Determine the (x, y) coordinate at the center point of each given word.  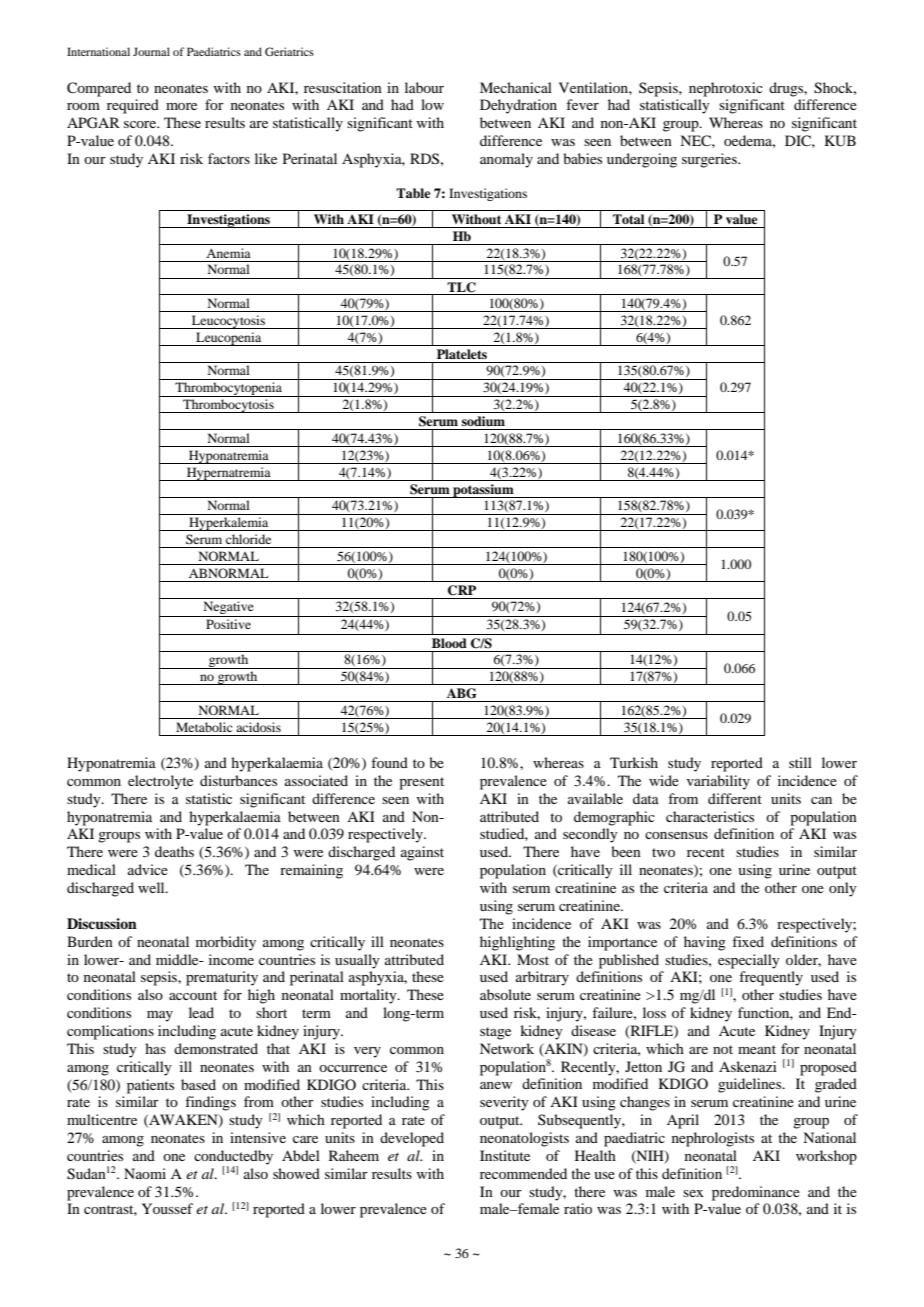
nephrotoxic (726, 89)
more (181, 106)
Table (413, 193)
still (800, 762)
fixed (748, 941)
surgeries (710, 160)
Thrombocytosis (228, 406)
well (152, 887)
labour (424, 87)
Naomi (145, 1173)
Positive (228, 624)
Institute (505, 1155)
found (389, 762)
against (422, 853)
